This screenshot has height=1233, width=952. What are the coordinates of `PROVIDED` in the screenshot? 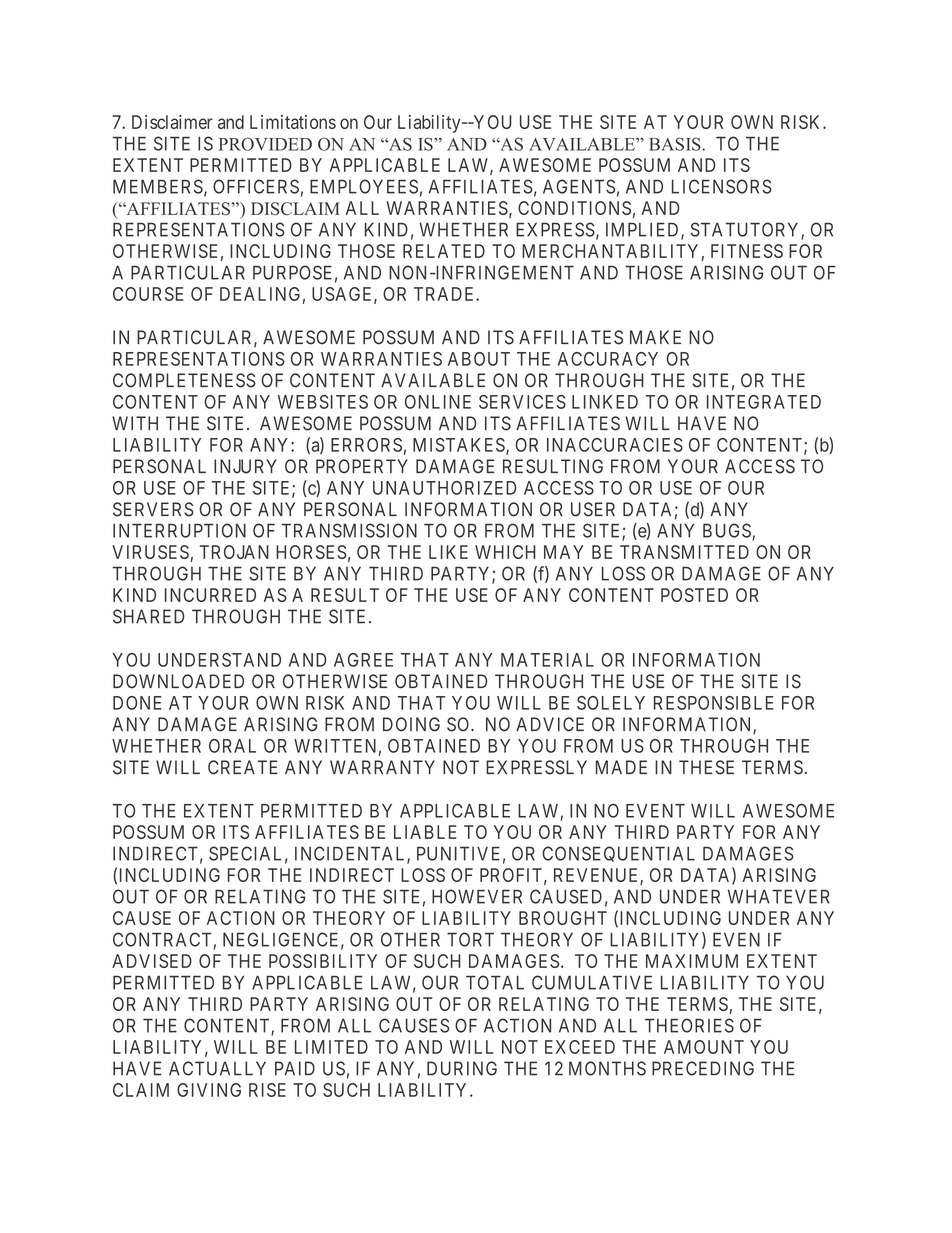 It's located at (265, 144).
